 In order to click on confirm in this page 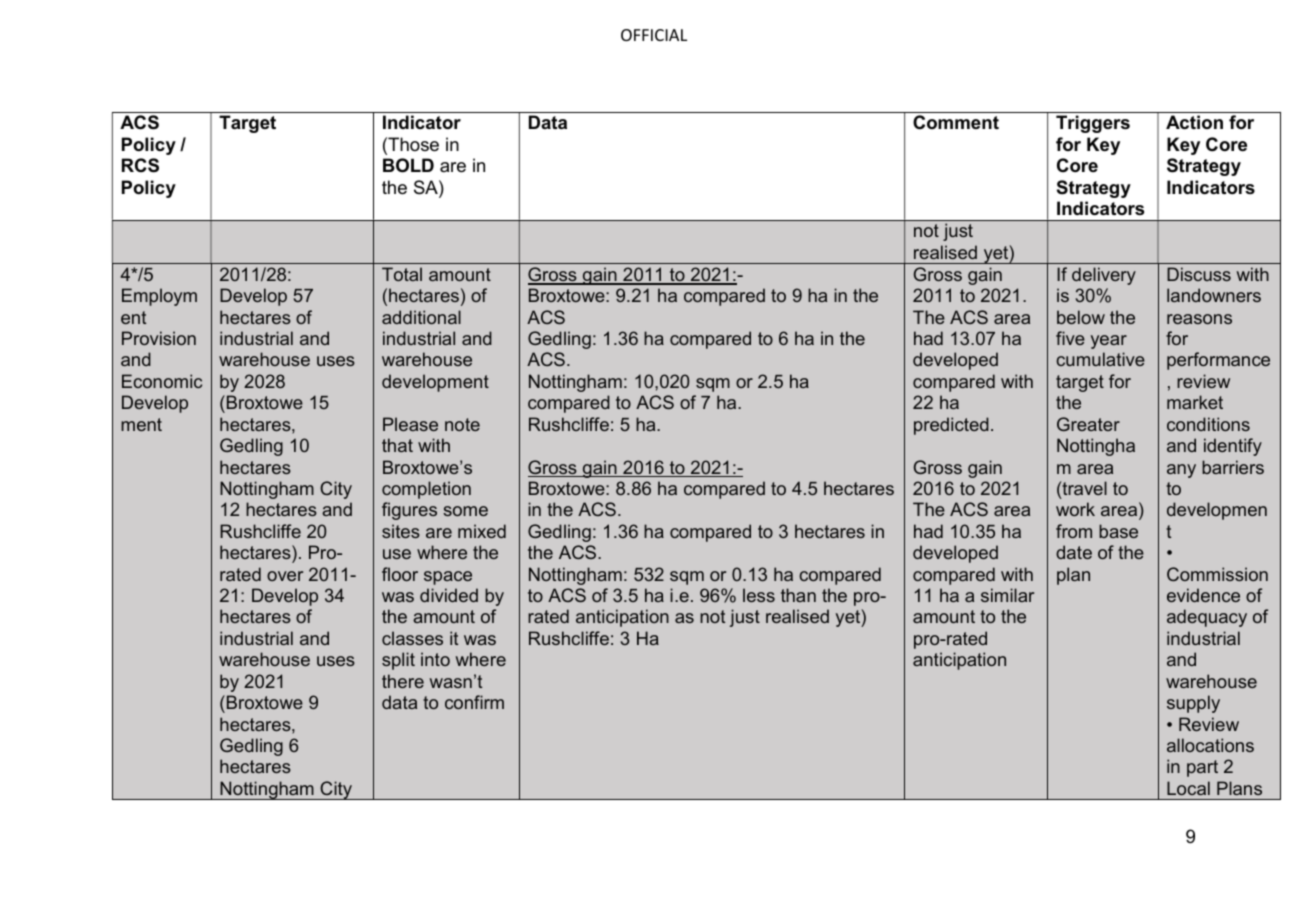, I will do `click(474, 702)`.
